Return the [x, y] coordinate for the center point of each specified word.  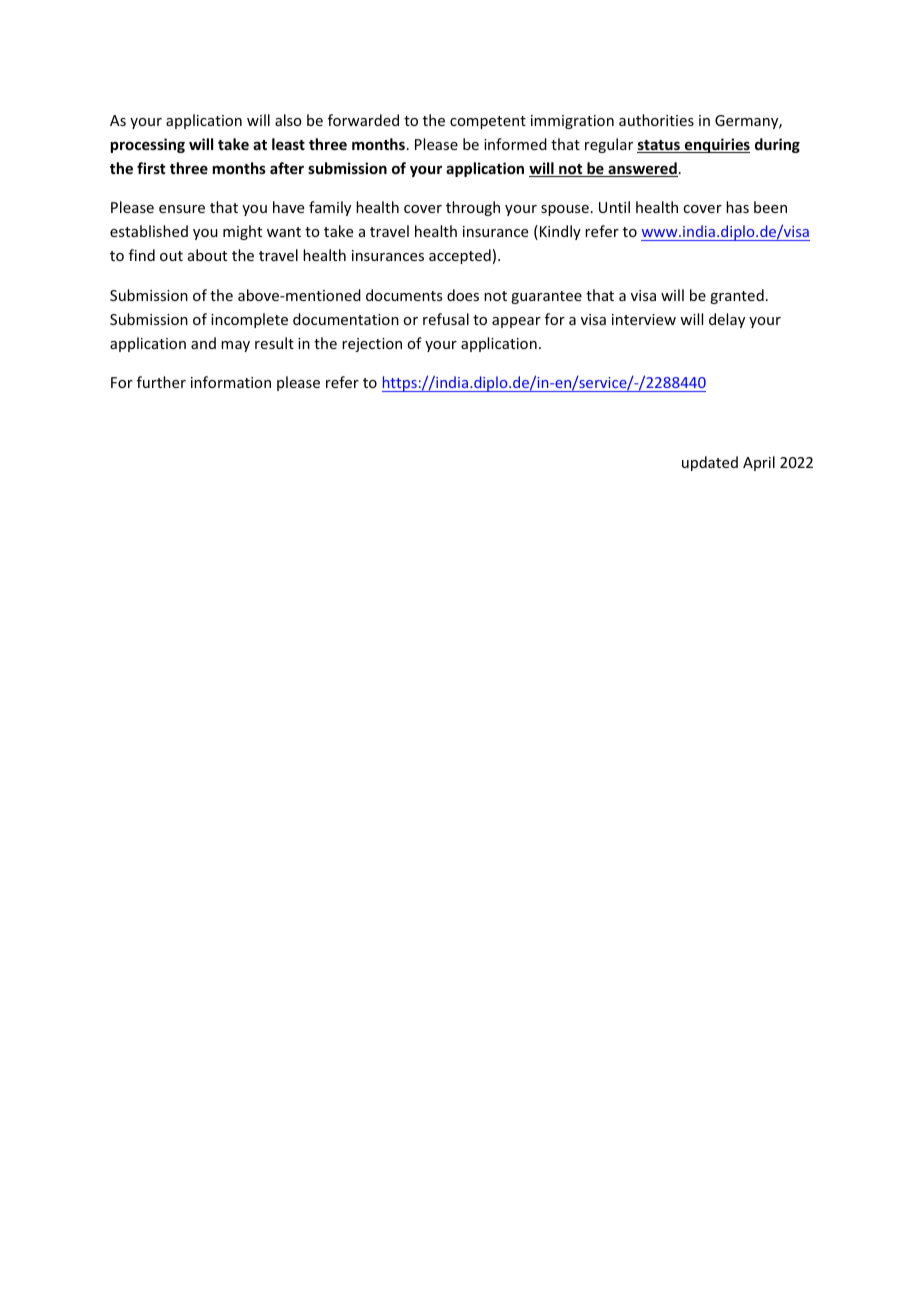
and [203, 343]
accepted [460, 256]
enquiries [716, 145]
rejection [372, 345]
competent [488, 122]
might [242, 232]
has [737, 207]
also [288, 120]
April [759, 463]
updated [710, 463]
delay [727, 320]
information [231, 382]
